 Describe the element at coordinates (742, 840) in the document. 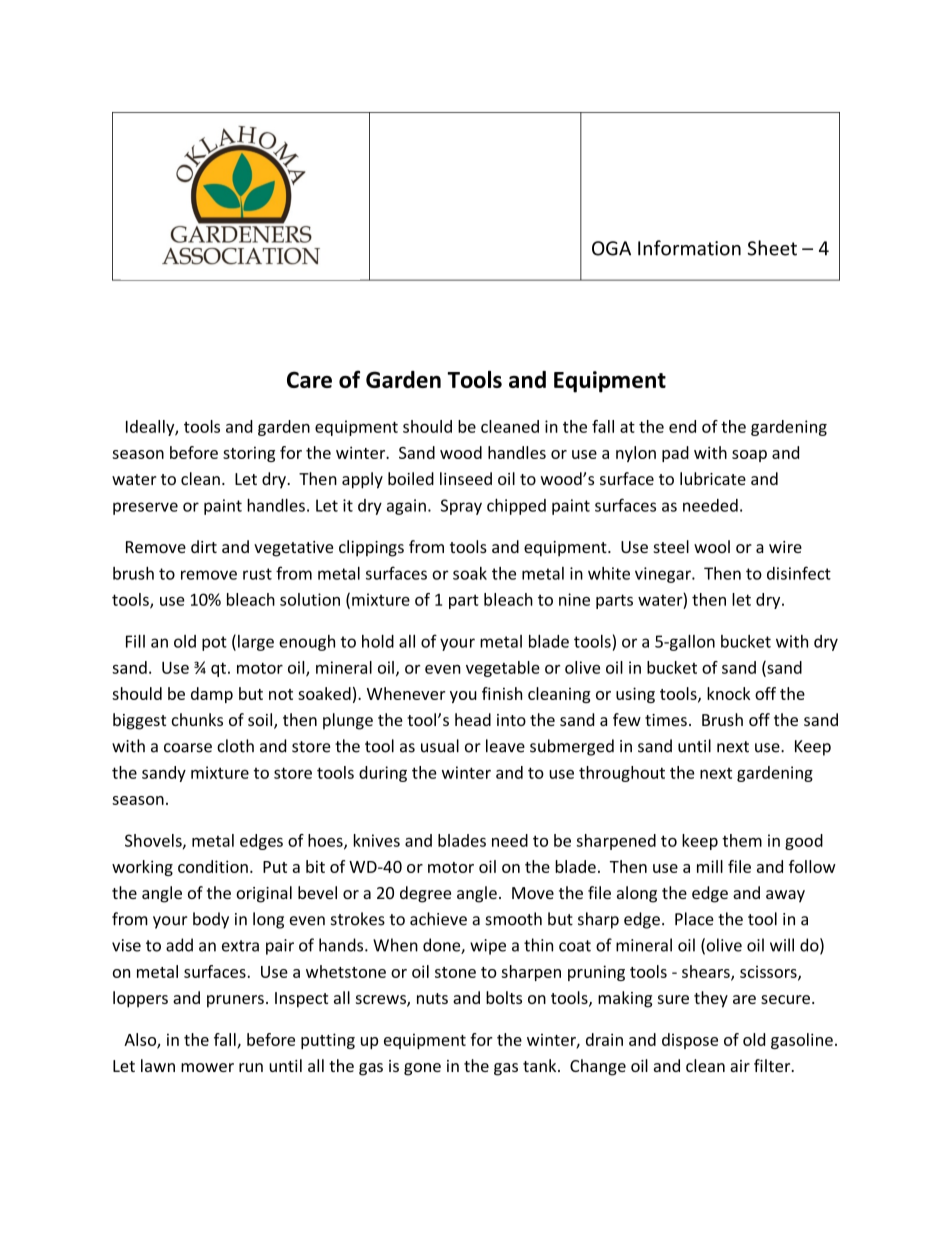

I see `them` at that location.
